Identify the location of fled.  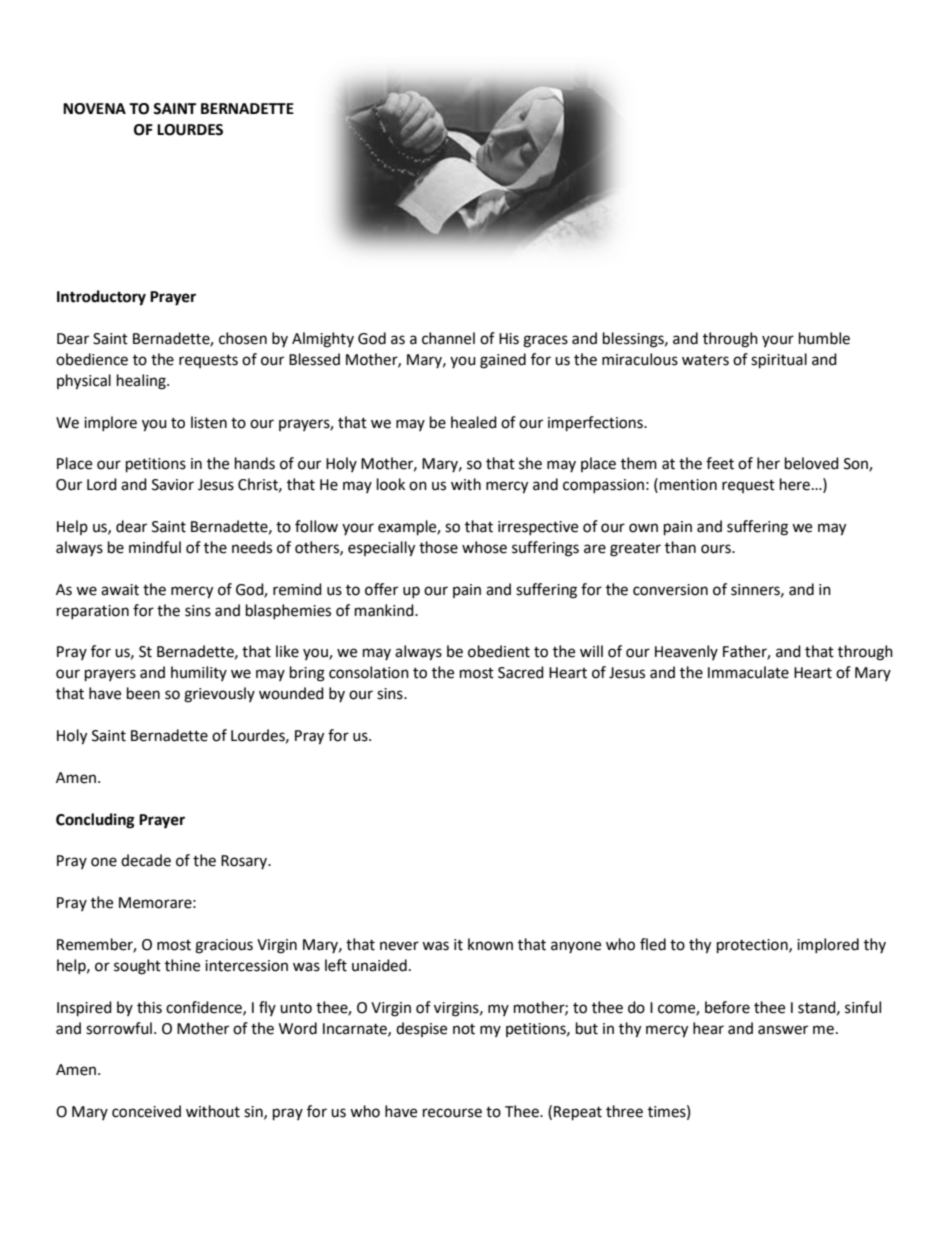
(653, 944).
